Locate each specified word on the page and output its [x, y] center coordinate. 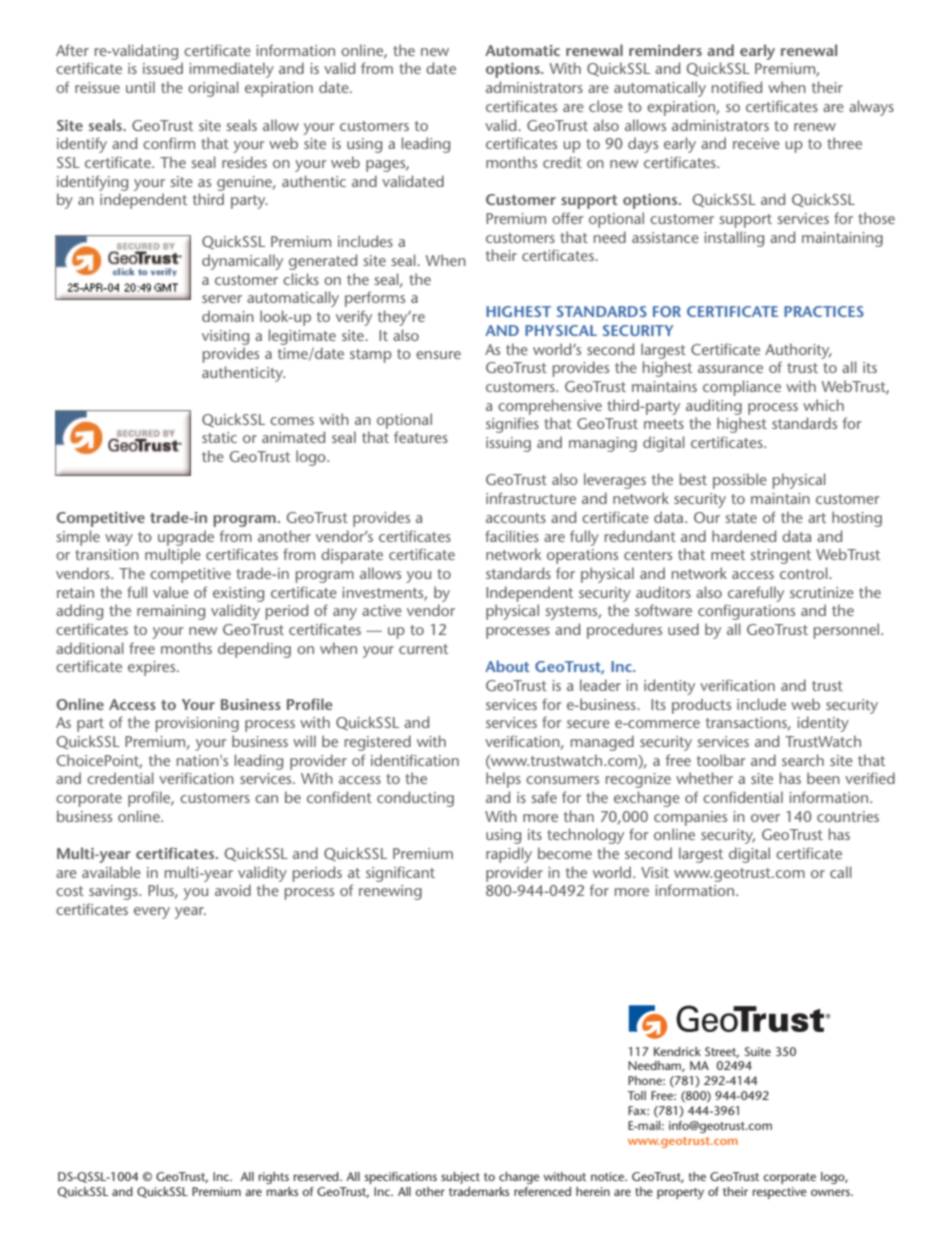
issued [163, 68]
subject [460, 1178]
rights [274, 1178]
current [423, 649]
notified [737, 87]
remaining [171, 612]
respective [780, 1193]
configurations [746, 612]
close [606, 106]
